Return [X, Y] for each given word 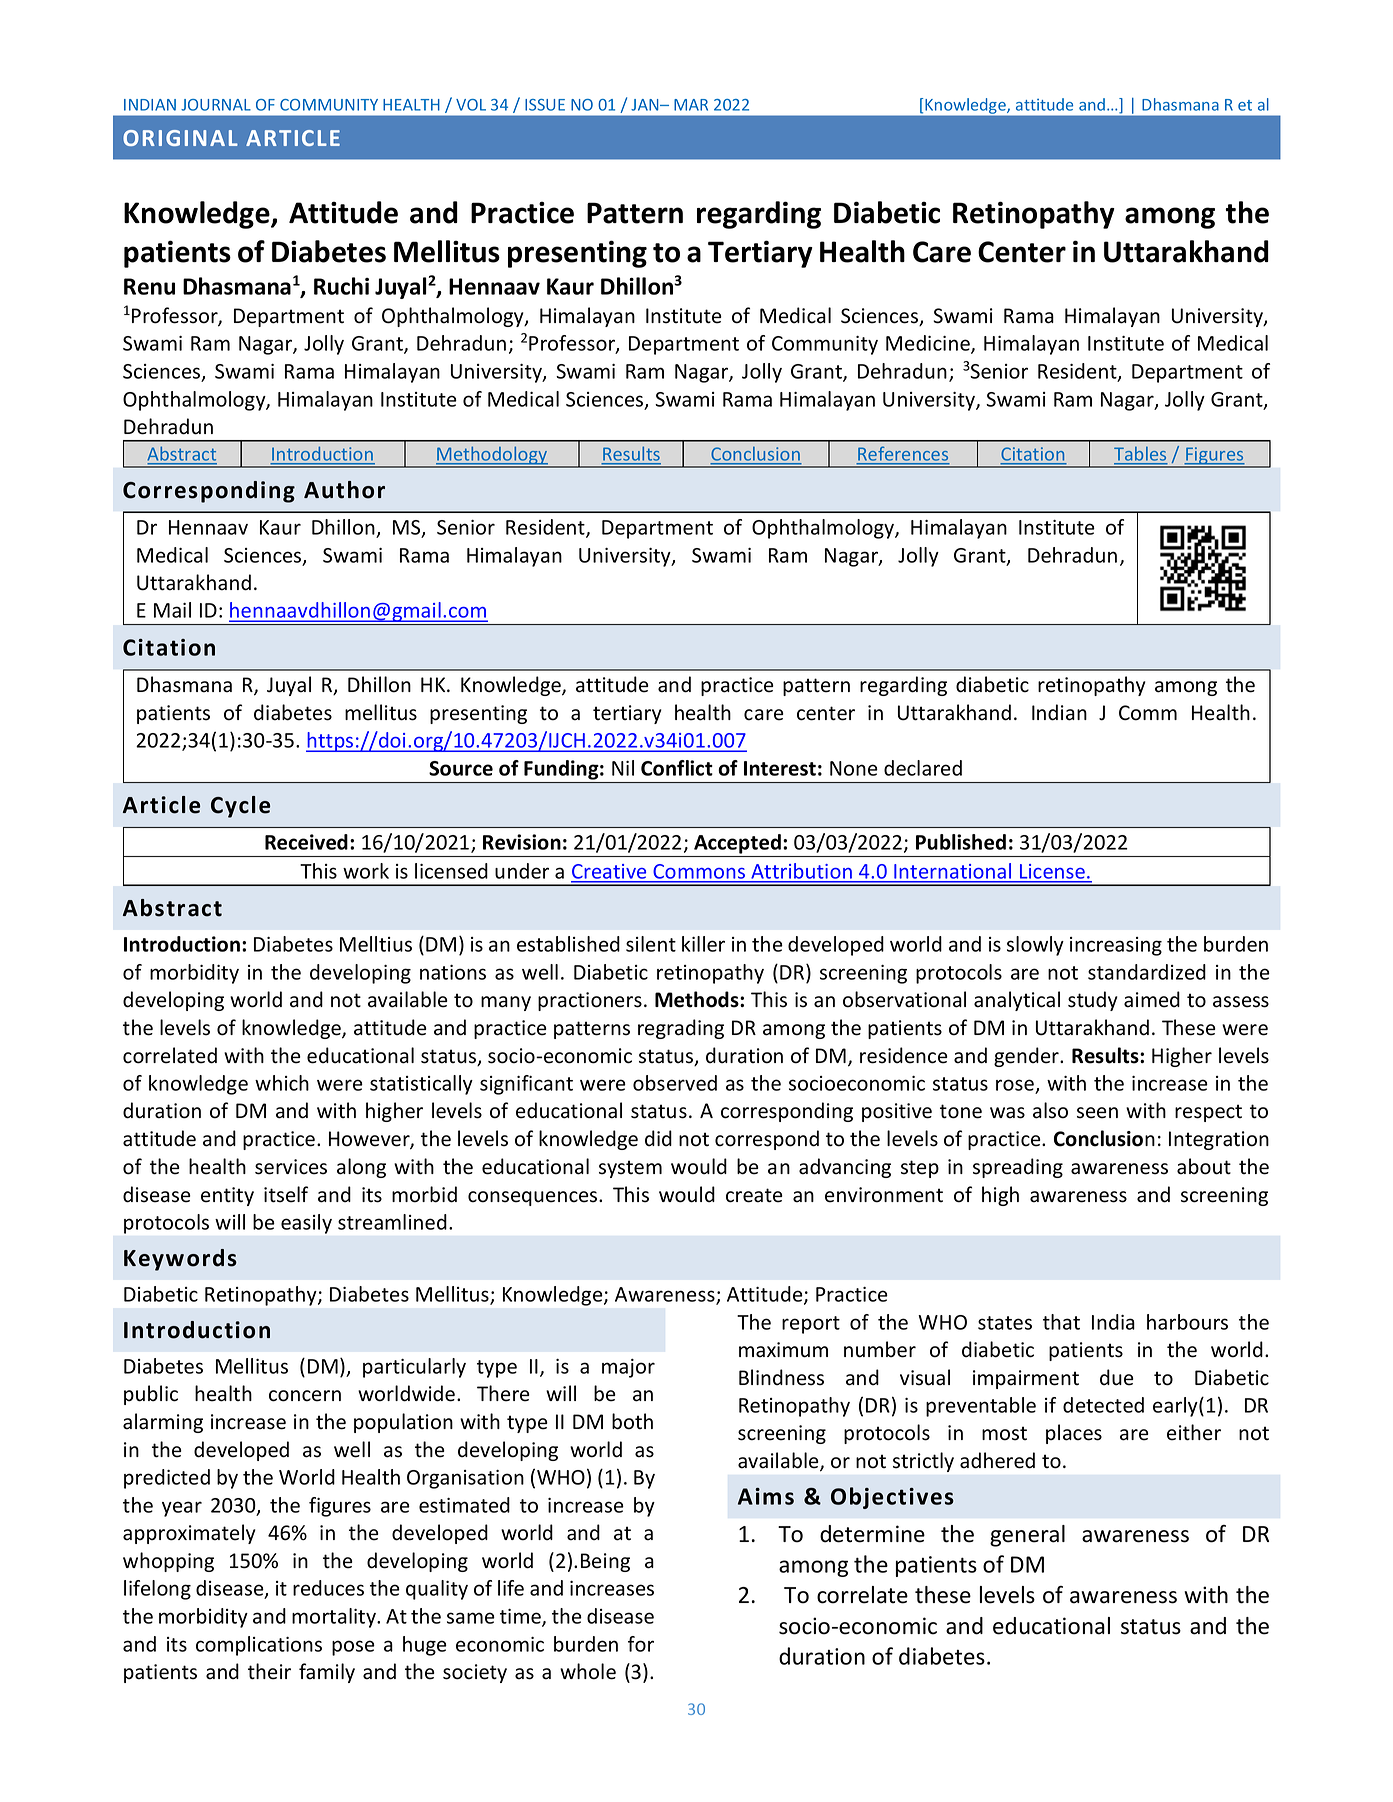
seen [1097, 1113]
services [291, 1167]
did [658, 1138]
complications [259, 1646]
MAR [691, 105]
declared [923, 768]
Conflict [677, 768]
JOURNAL [216, 105]
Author [344, 490]
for [641, 1644]
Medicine [929, 344]
